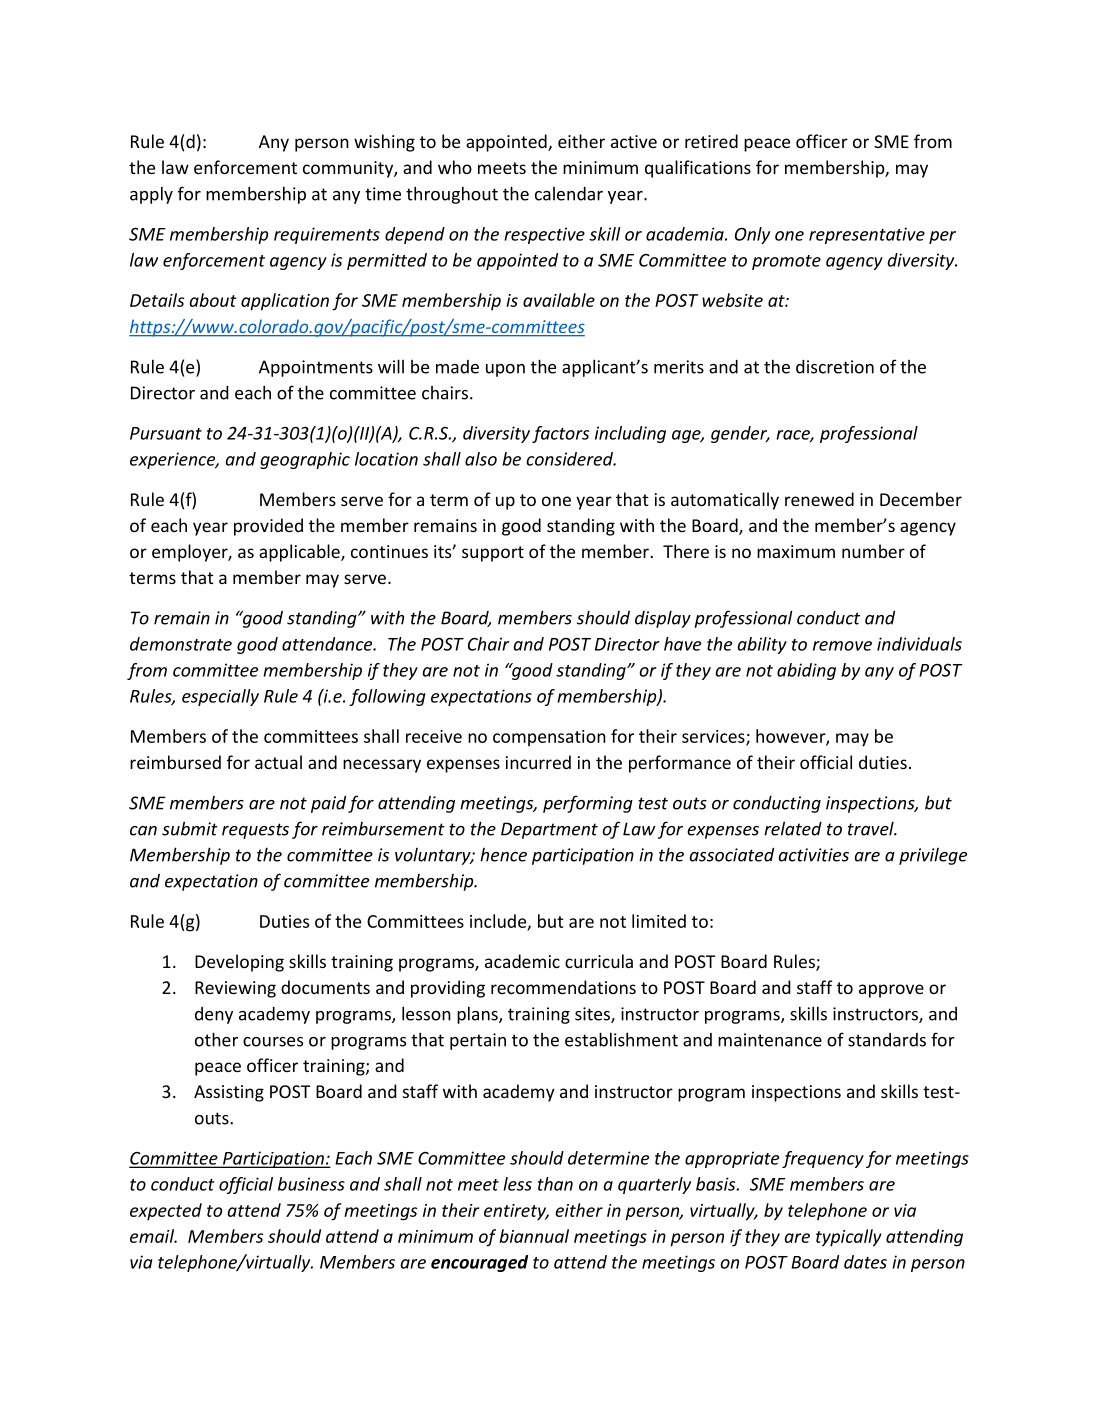  Describe the element at coordinates (534, 1236) in the screenshot. I see `biannual` at that location.
